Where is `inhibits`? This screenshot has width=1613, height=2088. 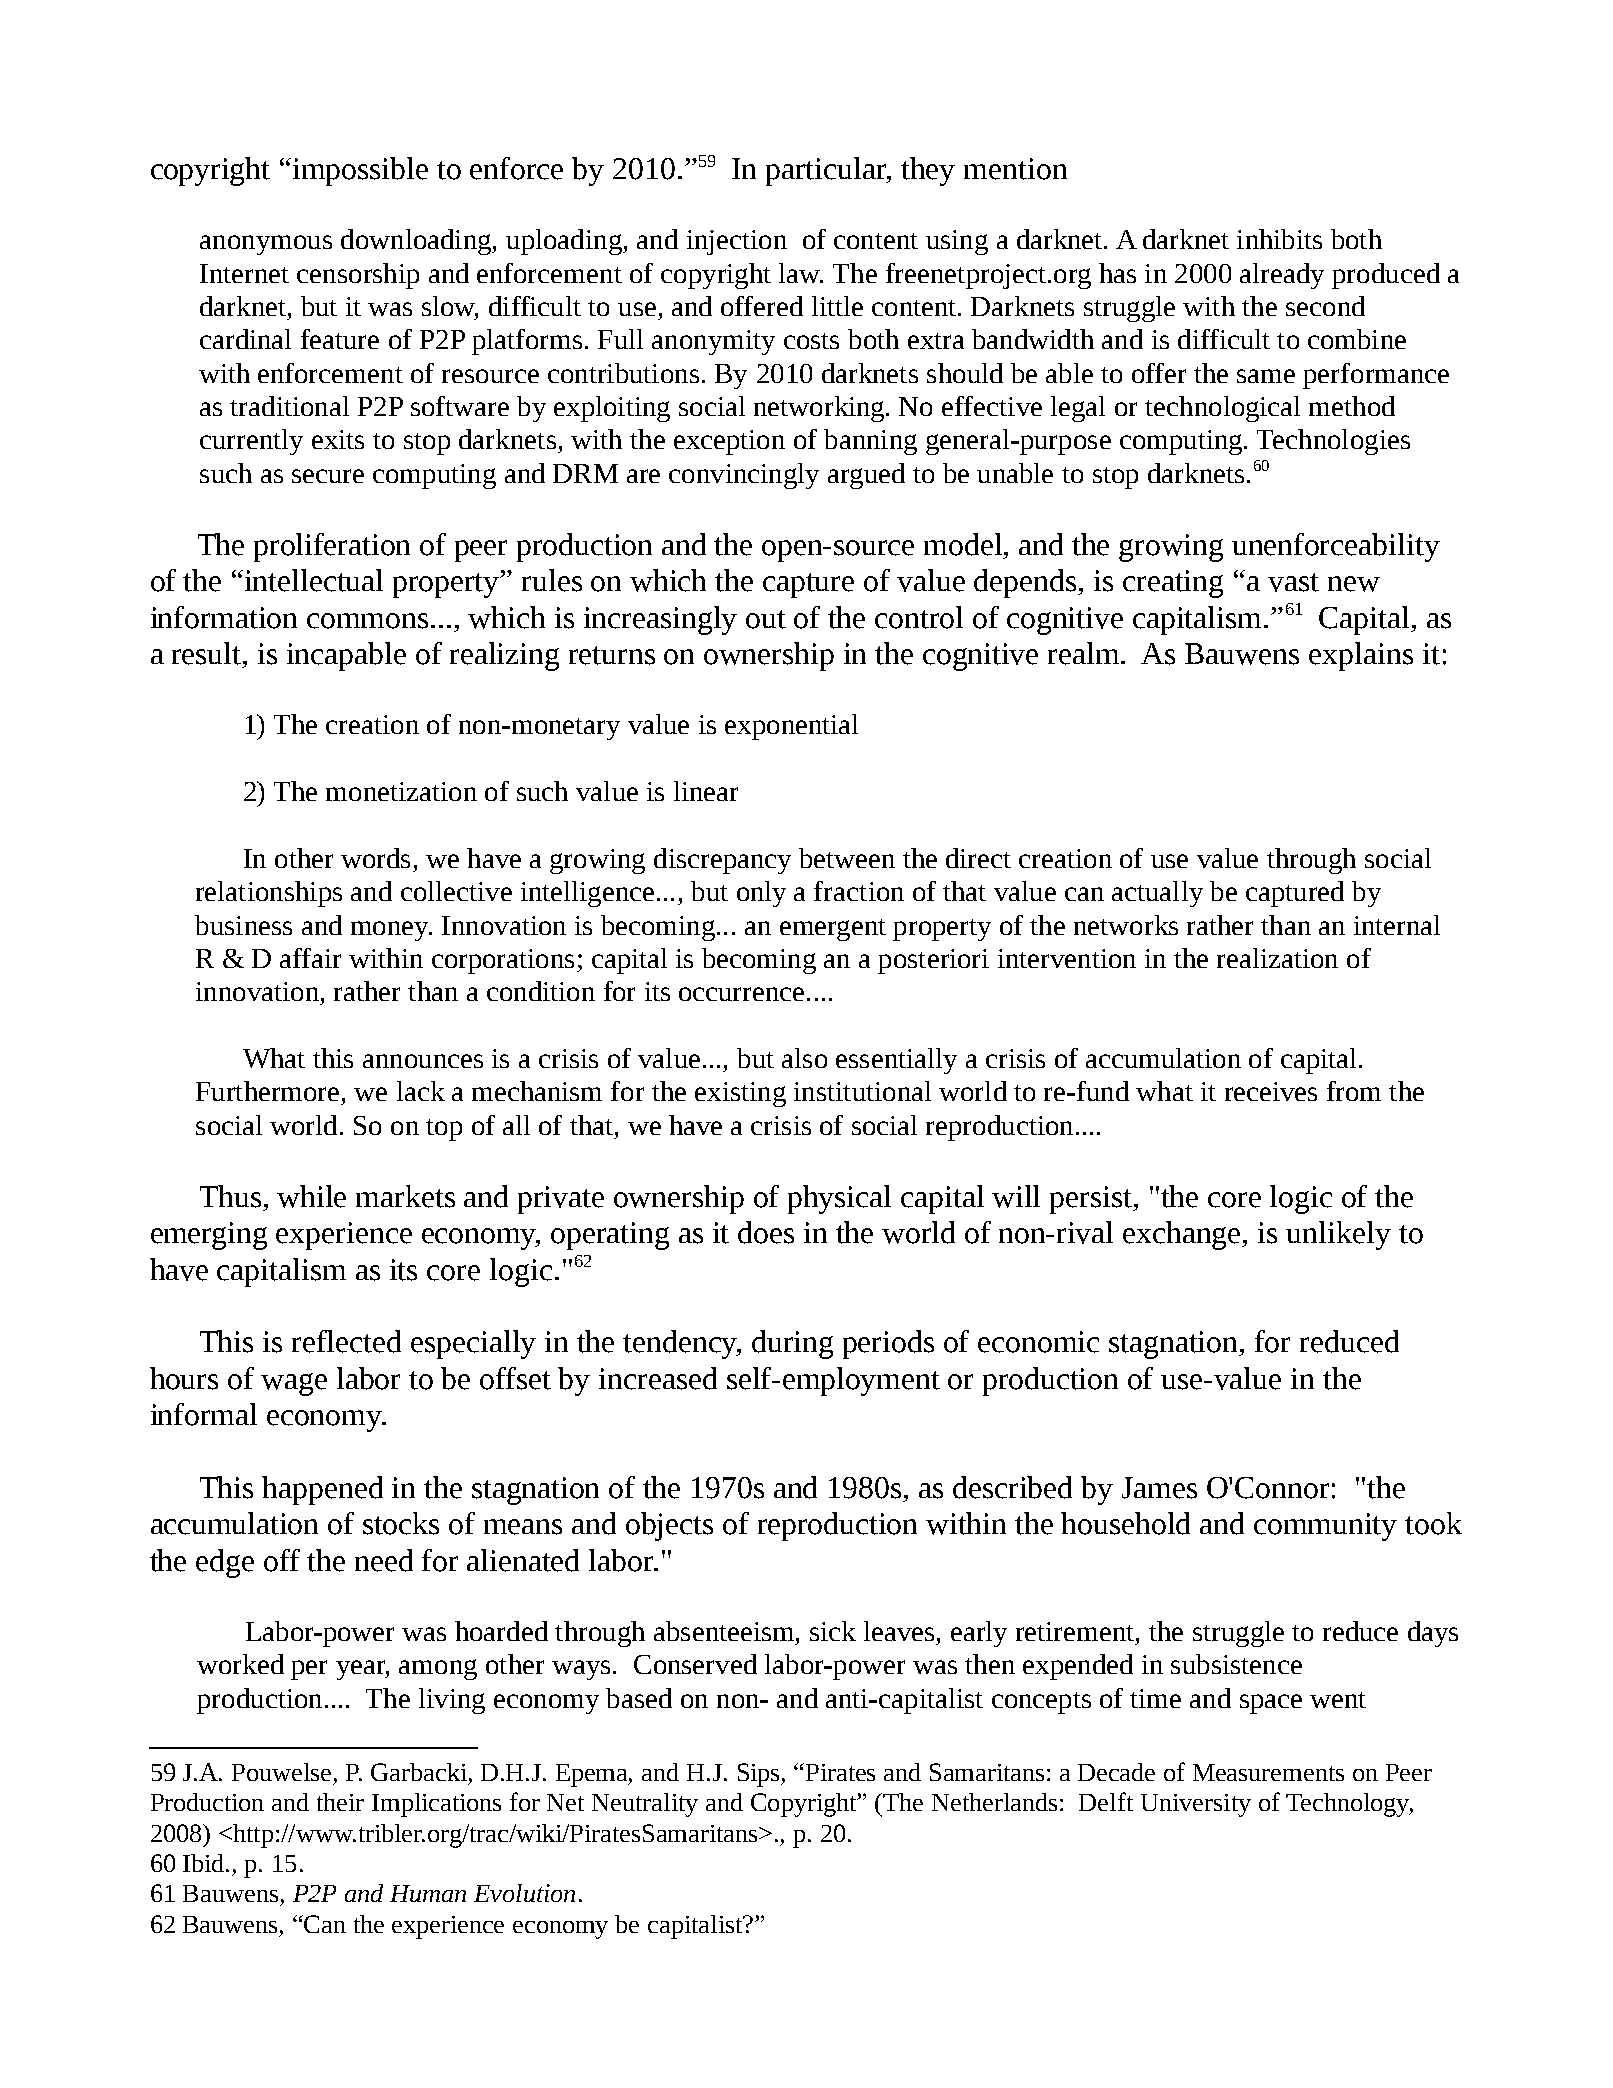 inhibits is located at coordinates (1279, 239).
